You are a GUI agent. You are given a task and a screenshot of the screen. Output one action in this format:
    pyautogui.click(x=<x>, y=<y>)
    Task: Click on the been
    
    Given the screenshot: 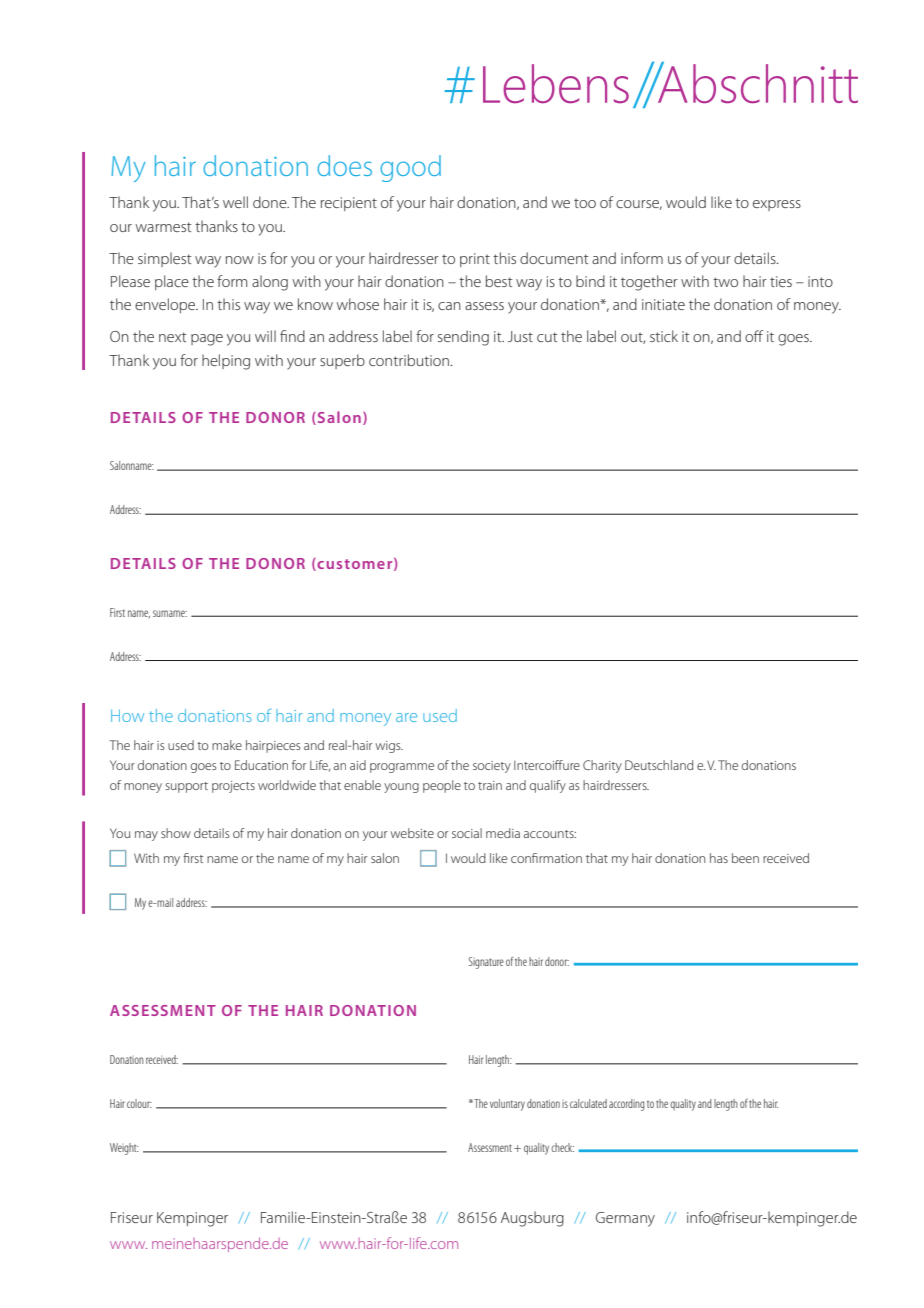 What is the action you would take?
    pyautogui.click(x=745, y=858)
